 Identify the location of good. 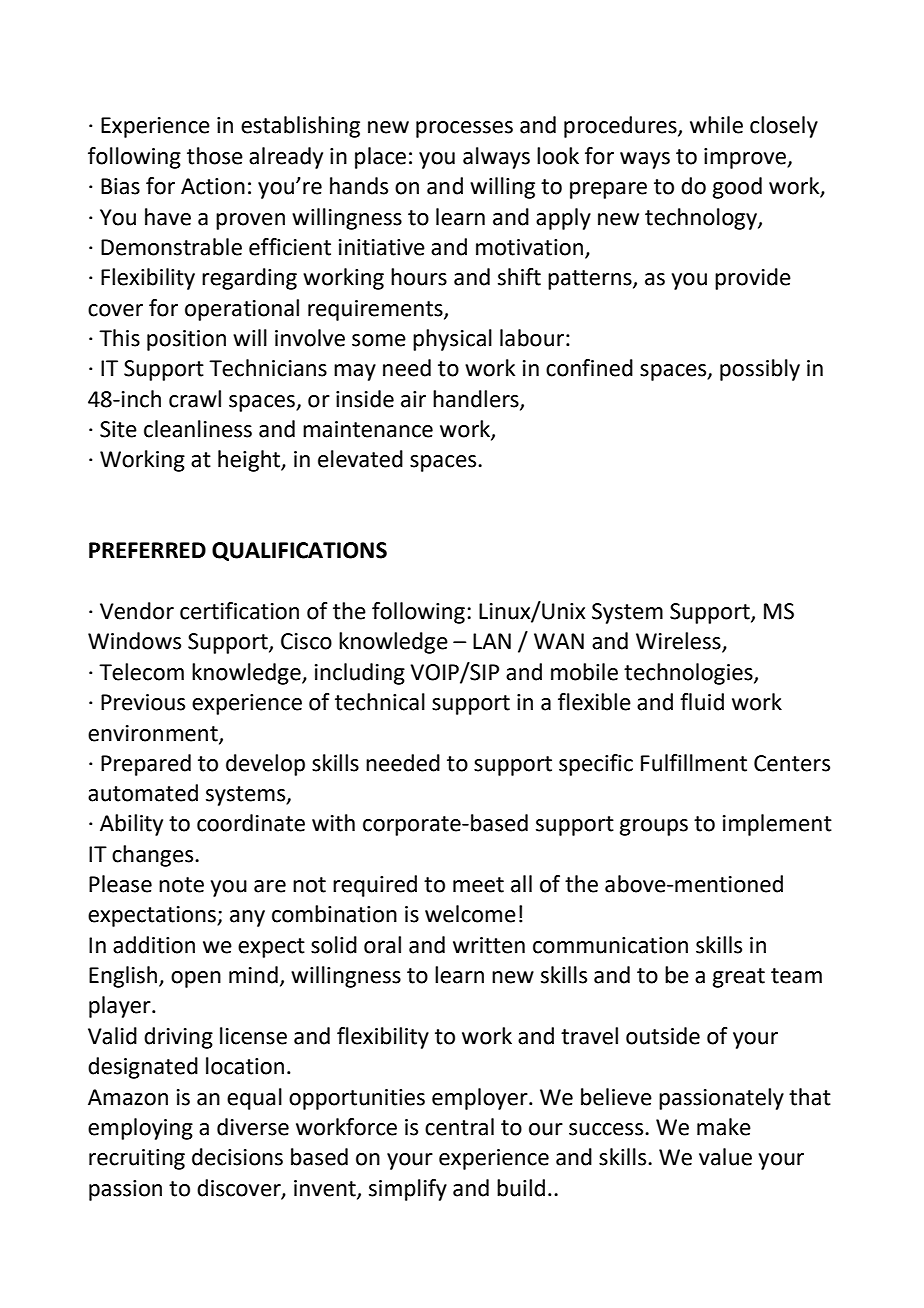
(737, 188).
